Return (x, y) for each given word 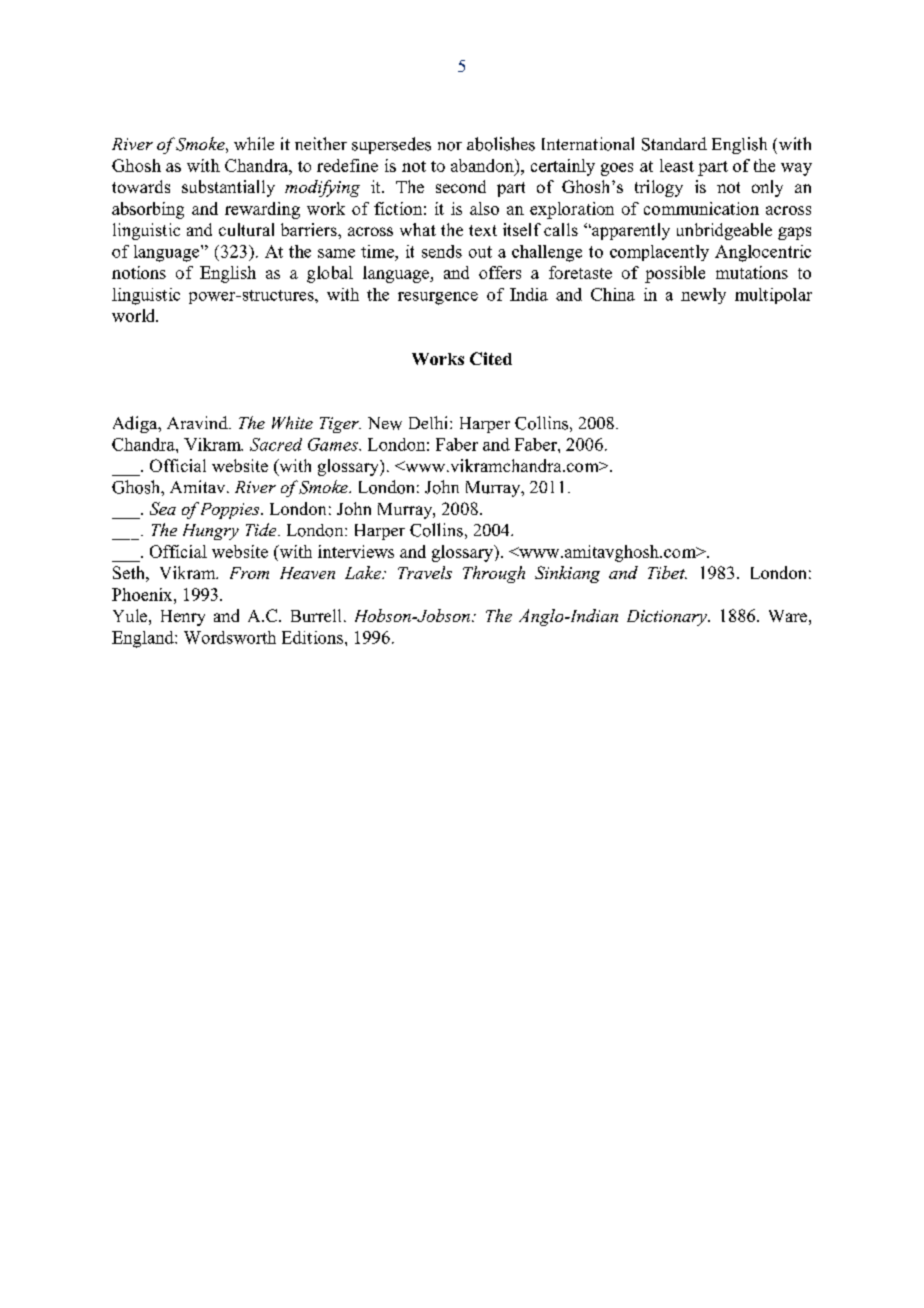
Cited (491, 358)
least (677, 165)
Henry (183, 618)
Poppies (231, 511)
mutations (752, 272)
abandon (483, 167)
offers (500, 272)
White (292, 422)
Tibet (667, 572)
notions (139, 272)
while (254, 143)
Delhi (430, 422)
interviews (356, 551)
